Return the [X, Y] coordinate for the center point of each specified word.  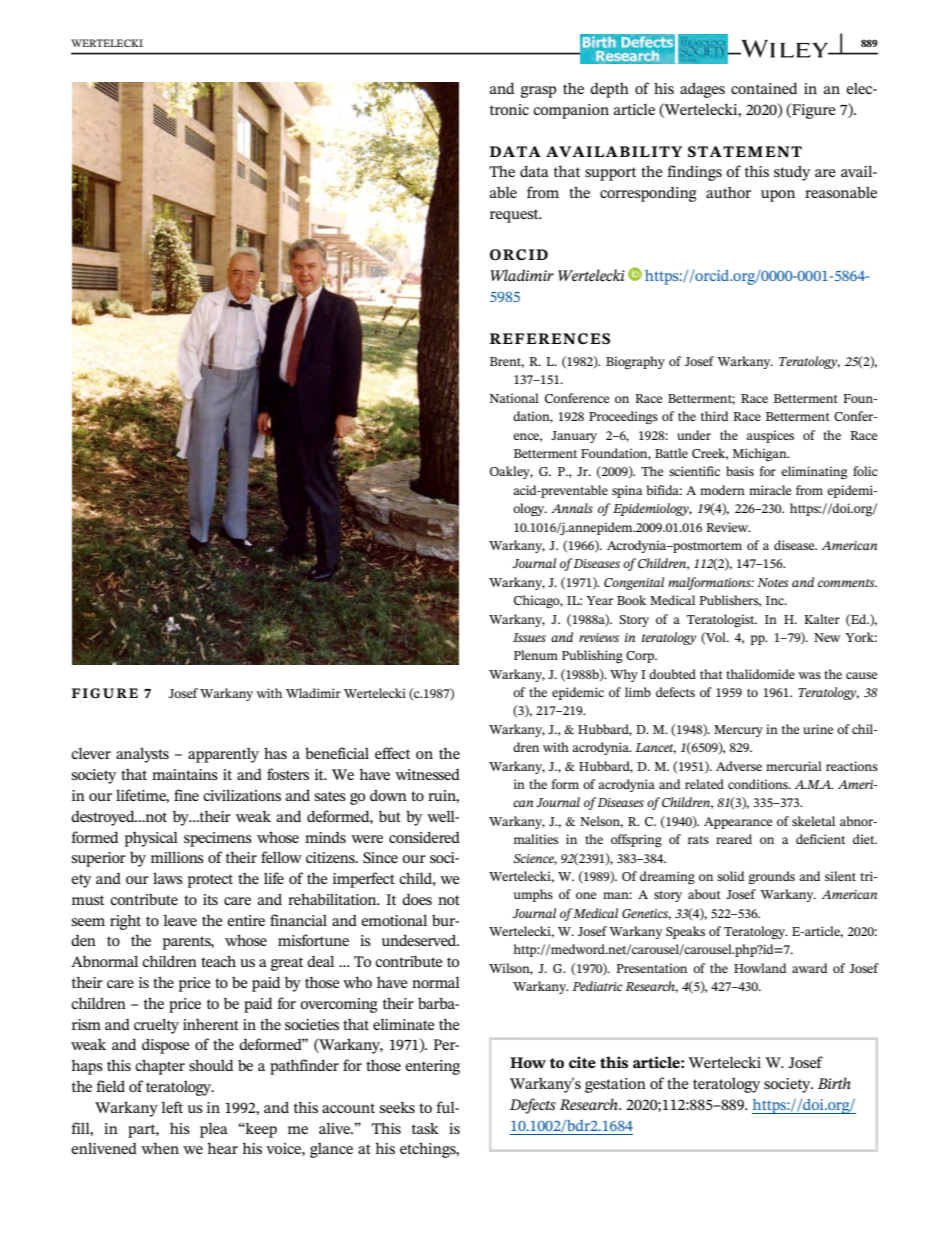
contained [764, 88]
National [514, 398]
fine [186, 795]
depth [609, 90]
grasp [538, 92]
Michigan [761, 454]
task [425, 1128]
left [172, 1107]
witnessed [427, 774]
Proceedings [623, 417]
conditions [759, 784]
